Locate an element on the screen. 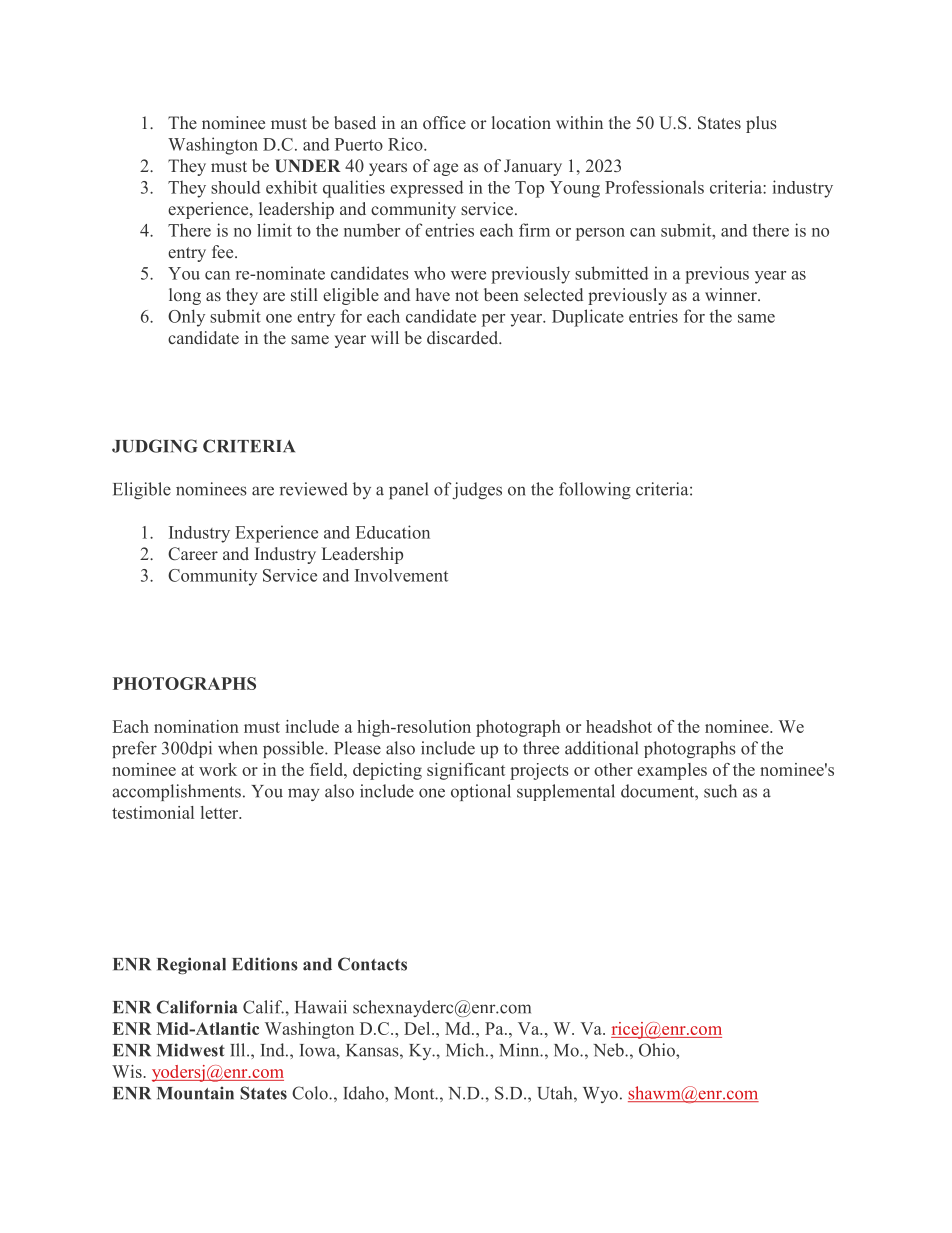  work is located at coordinates (218, 769).
